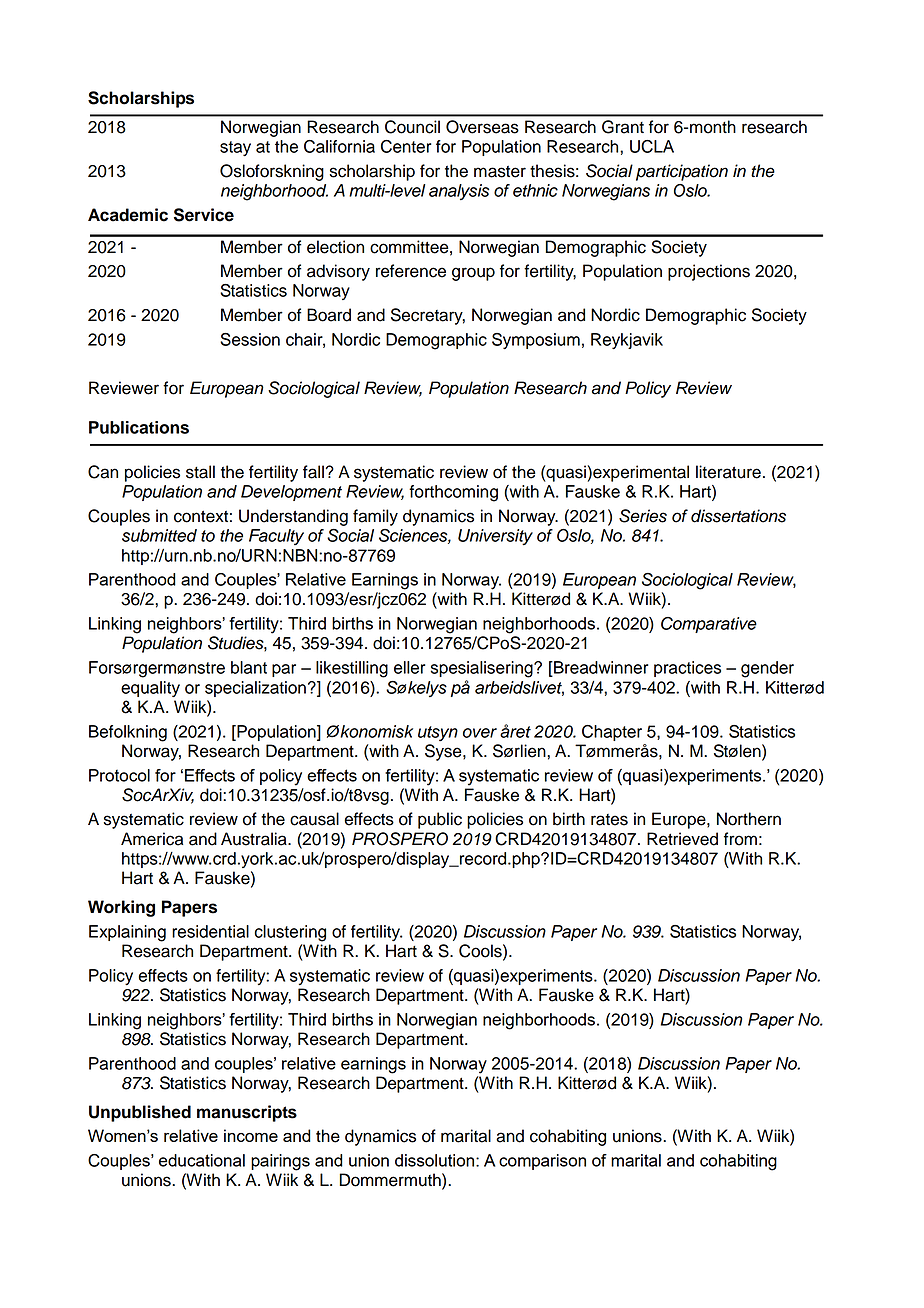 This screenshot has height=1308, width=924. What do you see at coordinates (210, 931) in the screenshot?
I see `residential` at bounding box center [210, 931].
